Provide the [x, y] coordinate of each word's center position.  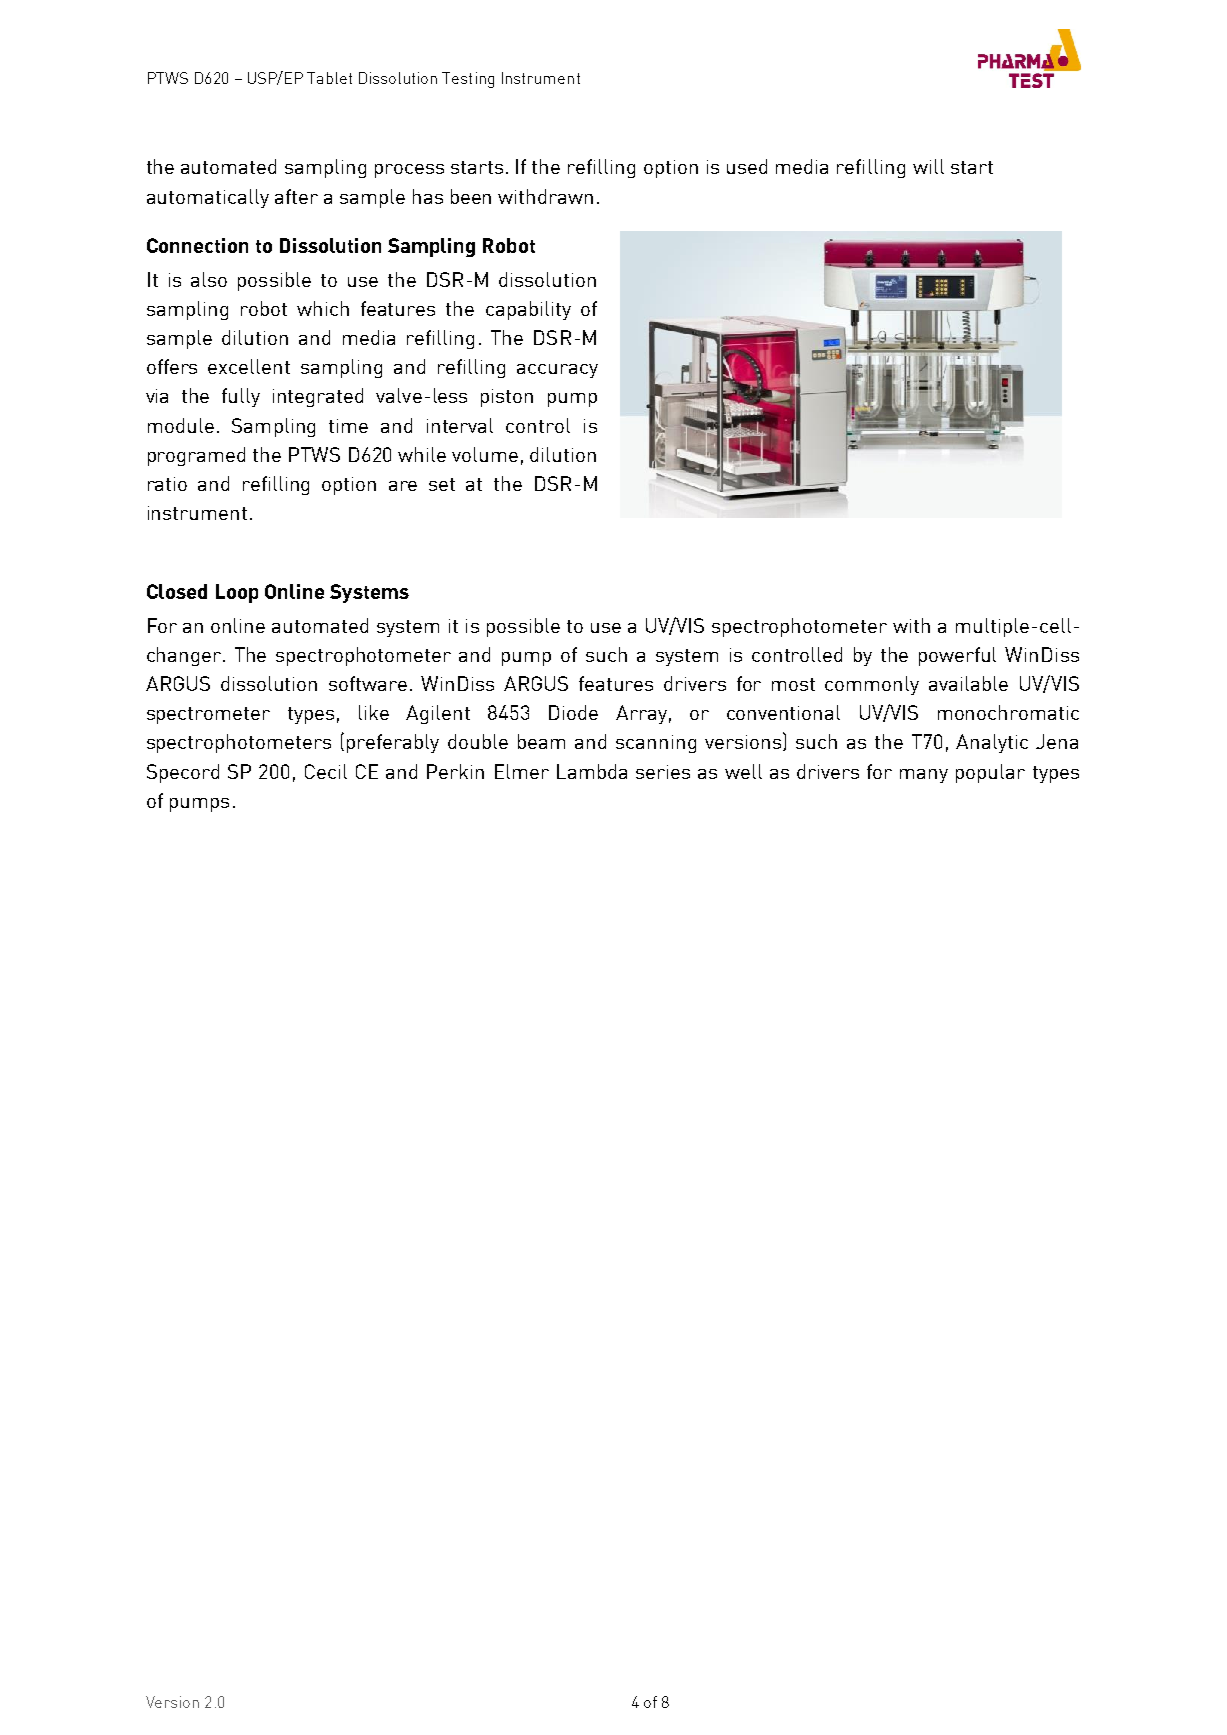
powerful [957, 656]
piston [507, 398]
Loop [237, 593]
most [793, 684]
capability [528, 310]
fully [241, 397]
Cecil [326, 771]
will [928, 166]
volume [485, 454]
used [747, 166]
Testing [468, 80]
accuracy [557, 371]
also [209, 279]
